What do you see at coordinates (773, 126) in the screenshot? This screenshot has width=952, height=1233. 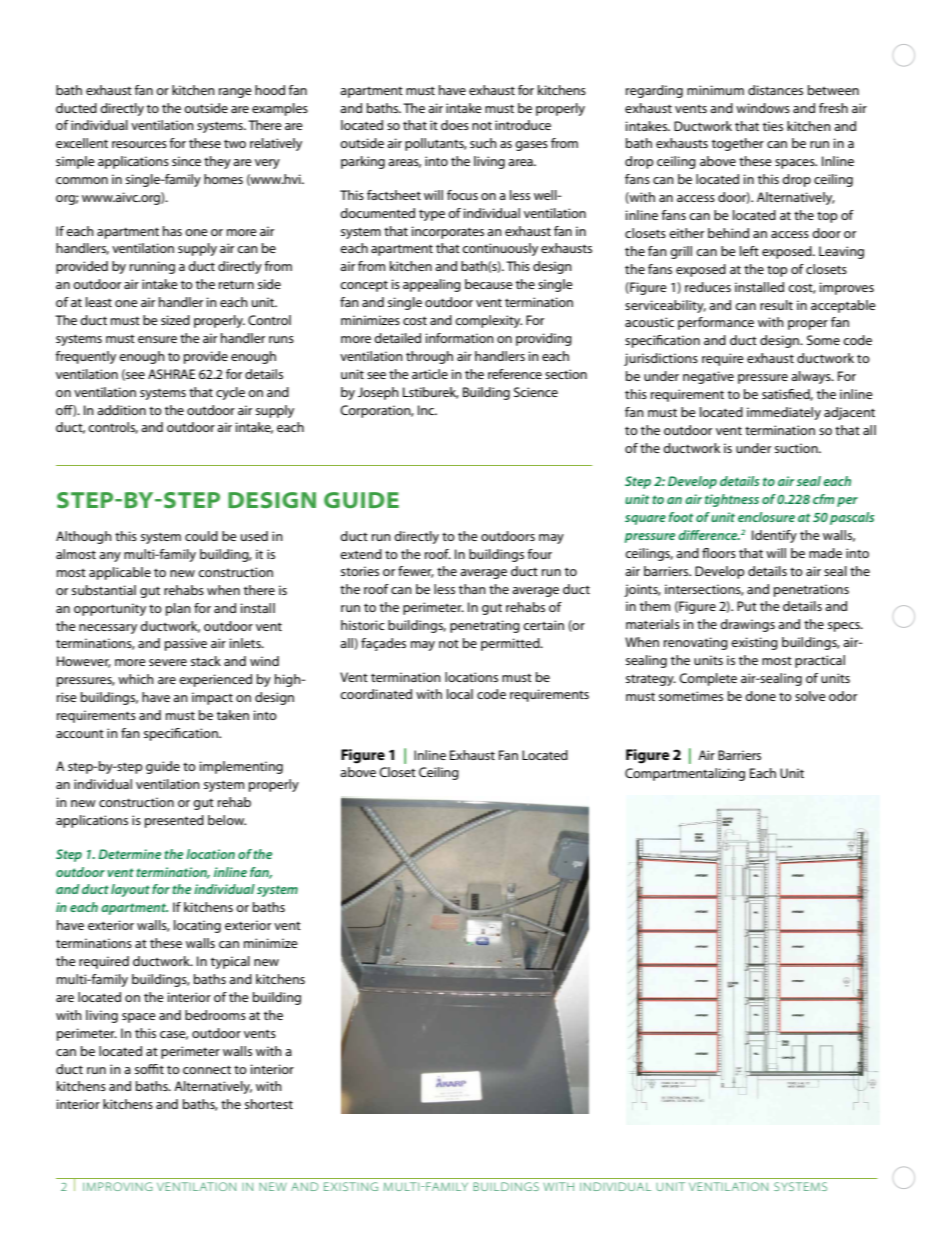 I see `ties` at bounding box center [773, 126].
